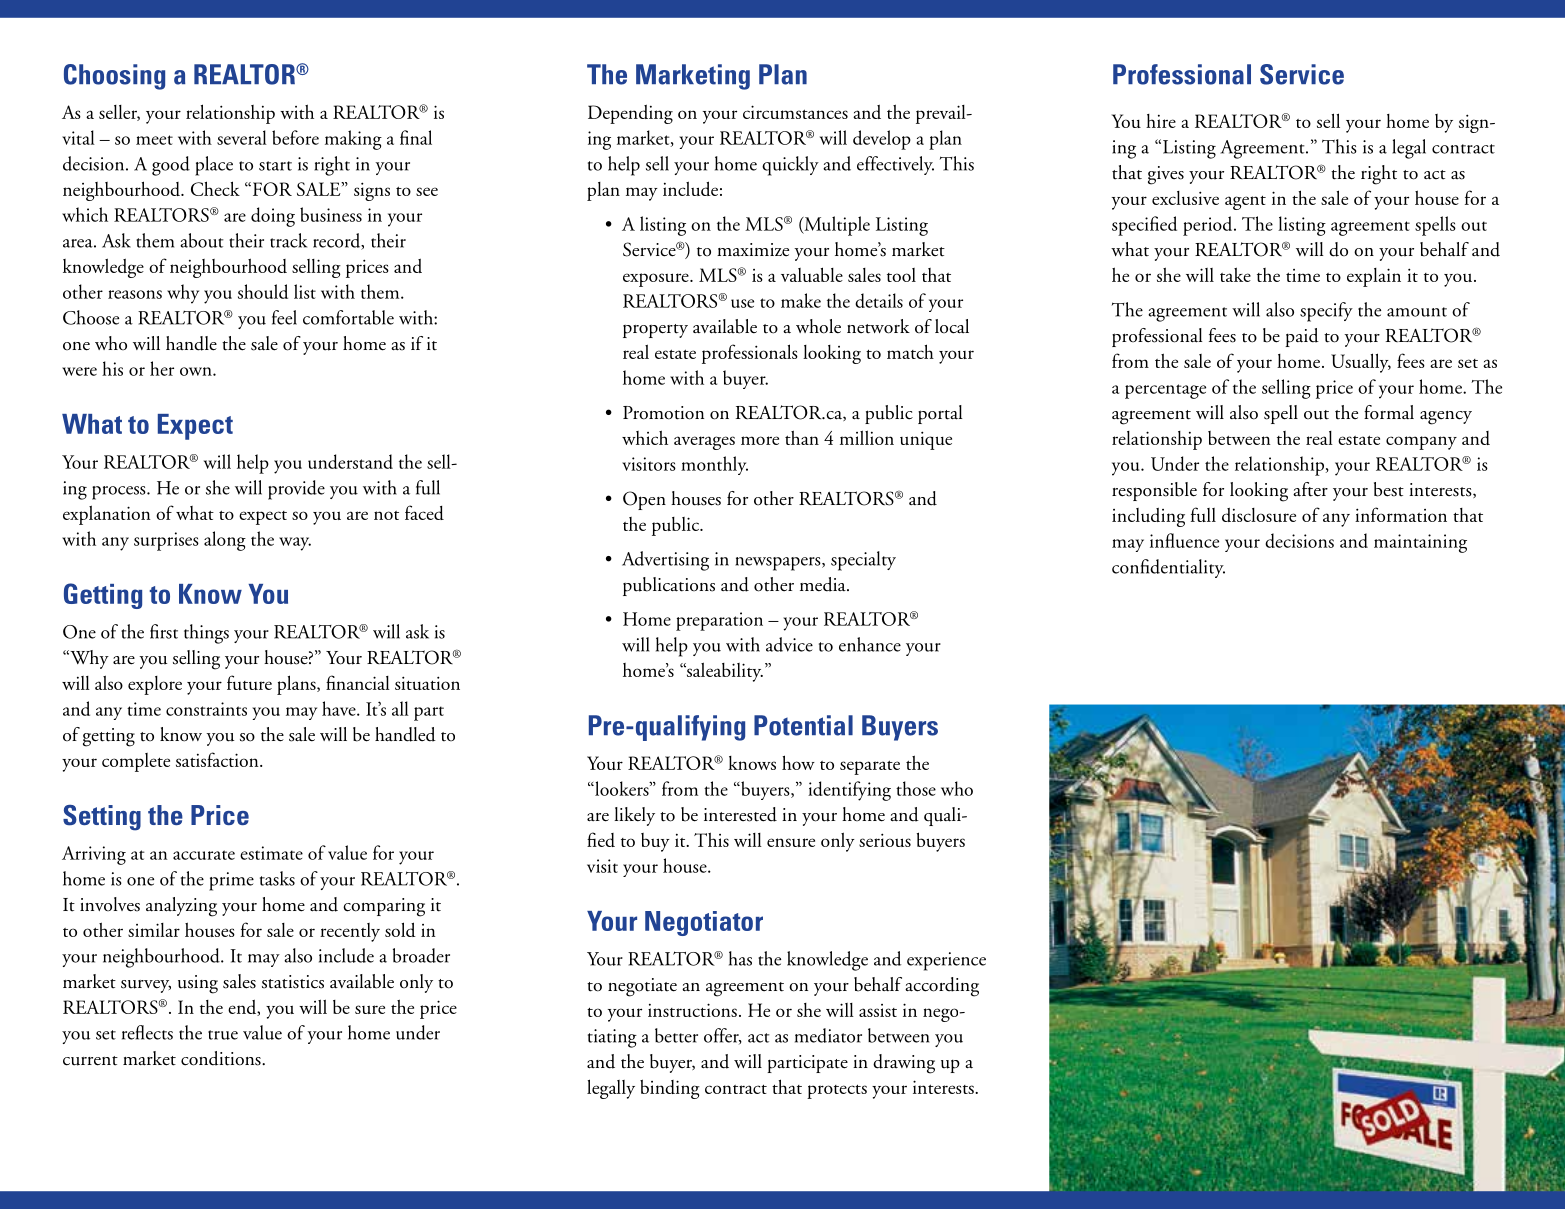 This screenshot has width=1565, height=1209. Describe the element at coordinates (946, 961) in the screenshot. I see `experience` at that location.
